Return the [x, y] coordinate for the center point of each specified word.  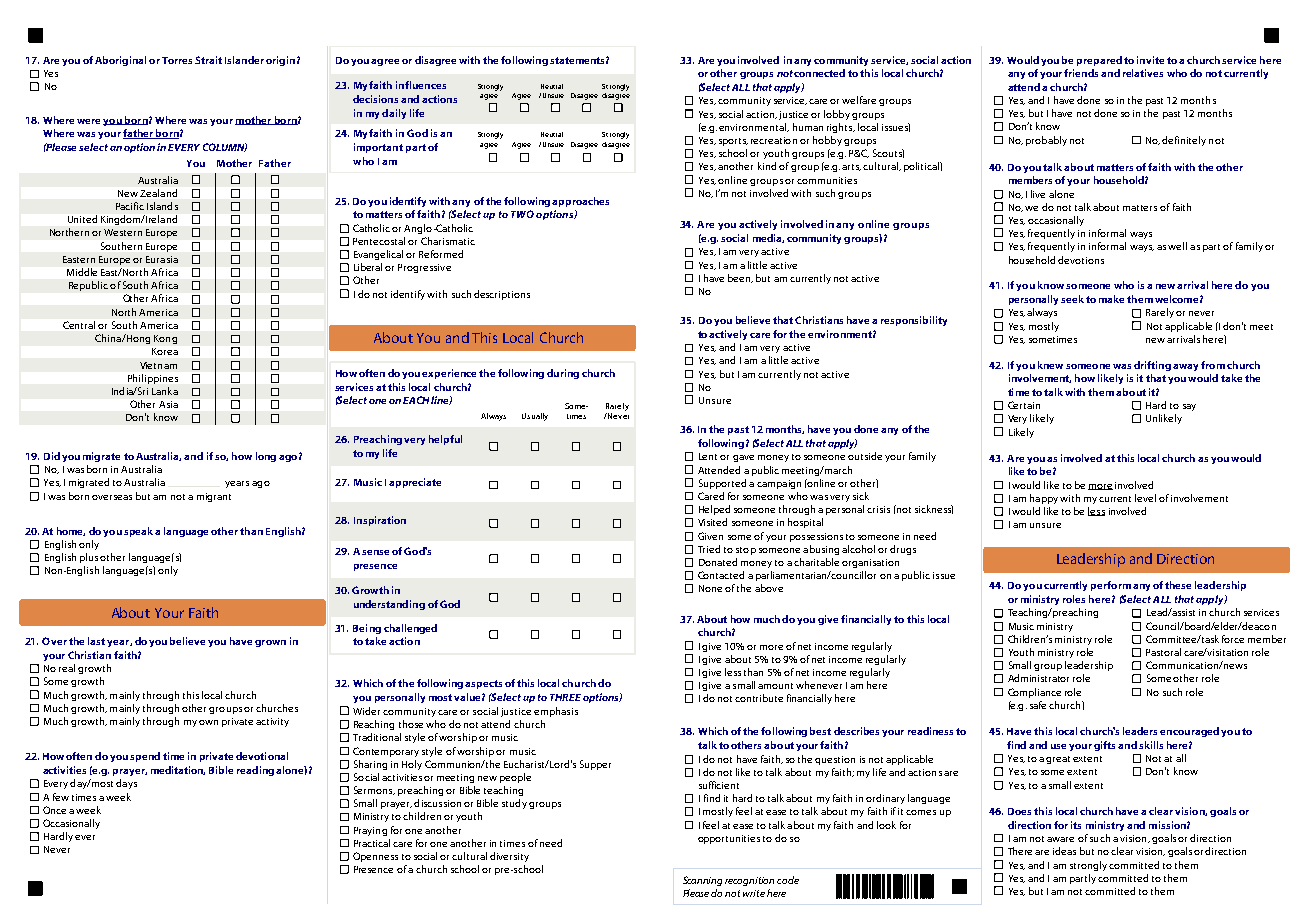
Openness [375, 857]
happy [1044, 499]
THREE [565, 697]
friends [1081, 73]
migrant [214, 497]
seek [1072, 299]
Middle [82, 272]
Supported [722, 484]
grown [270, 643]
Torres [177, 60]
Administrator [1038, 678]
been [740, 278]
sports [733, 142]
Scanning [702, 881]
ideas [1064, 851]
